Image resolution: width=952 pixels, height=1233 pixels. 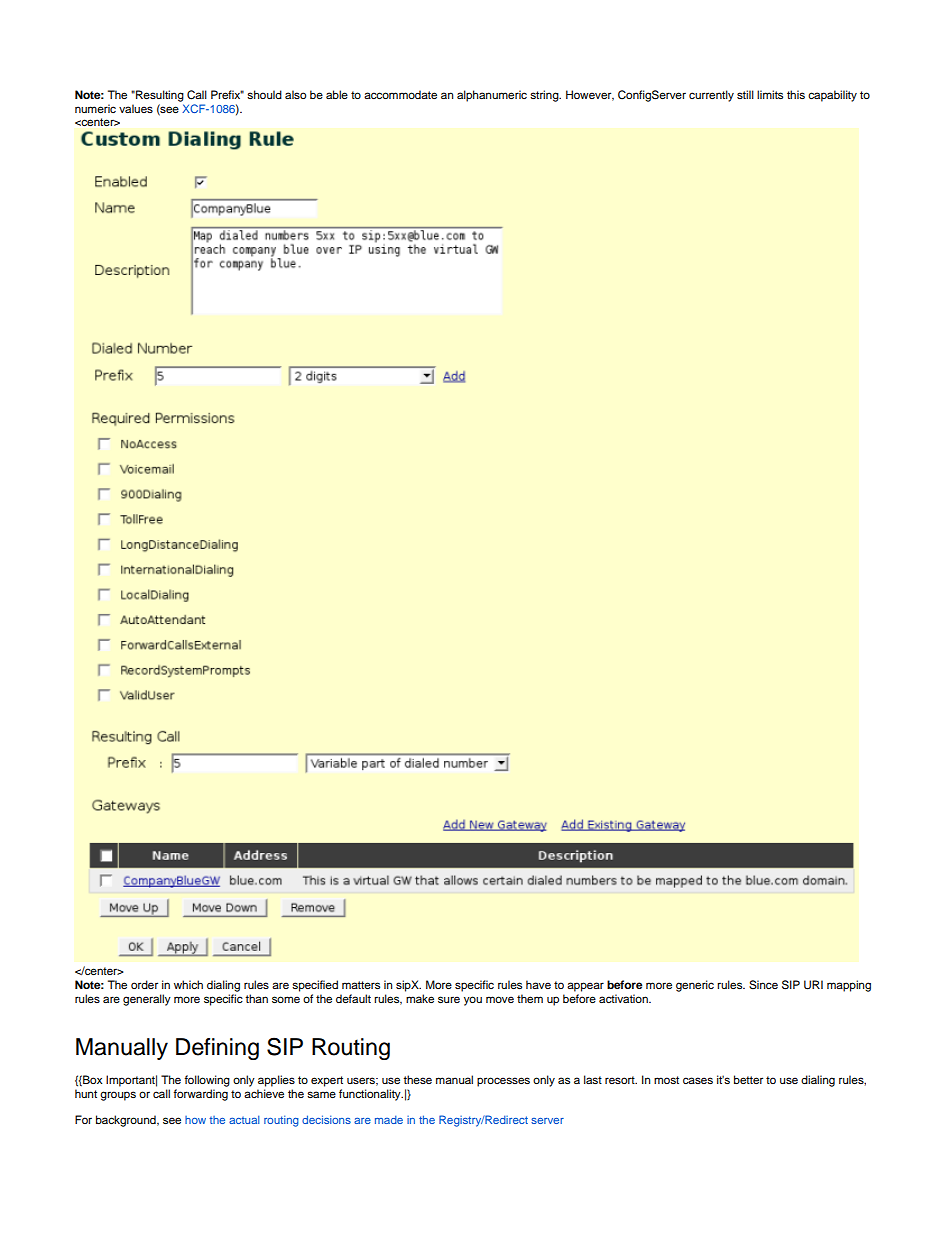 I want to click on better, so click(x=748, y=1079).
